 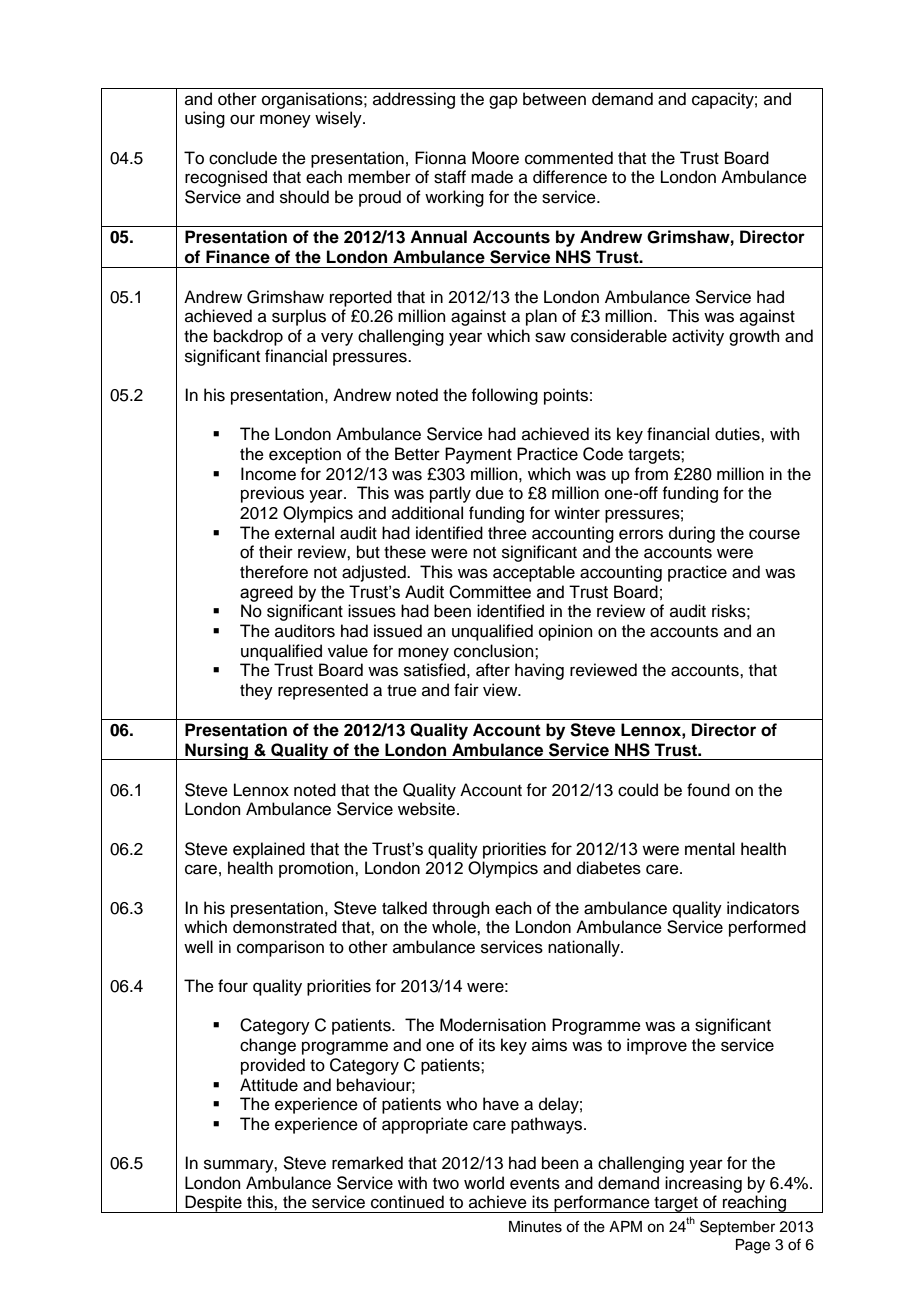 I want to click on due, so click(x=490, y=493).
